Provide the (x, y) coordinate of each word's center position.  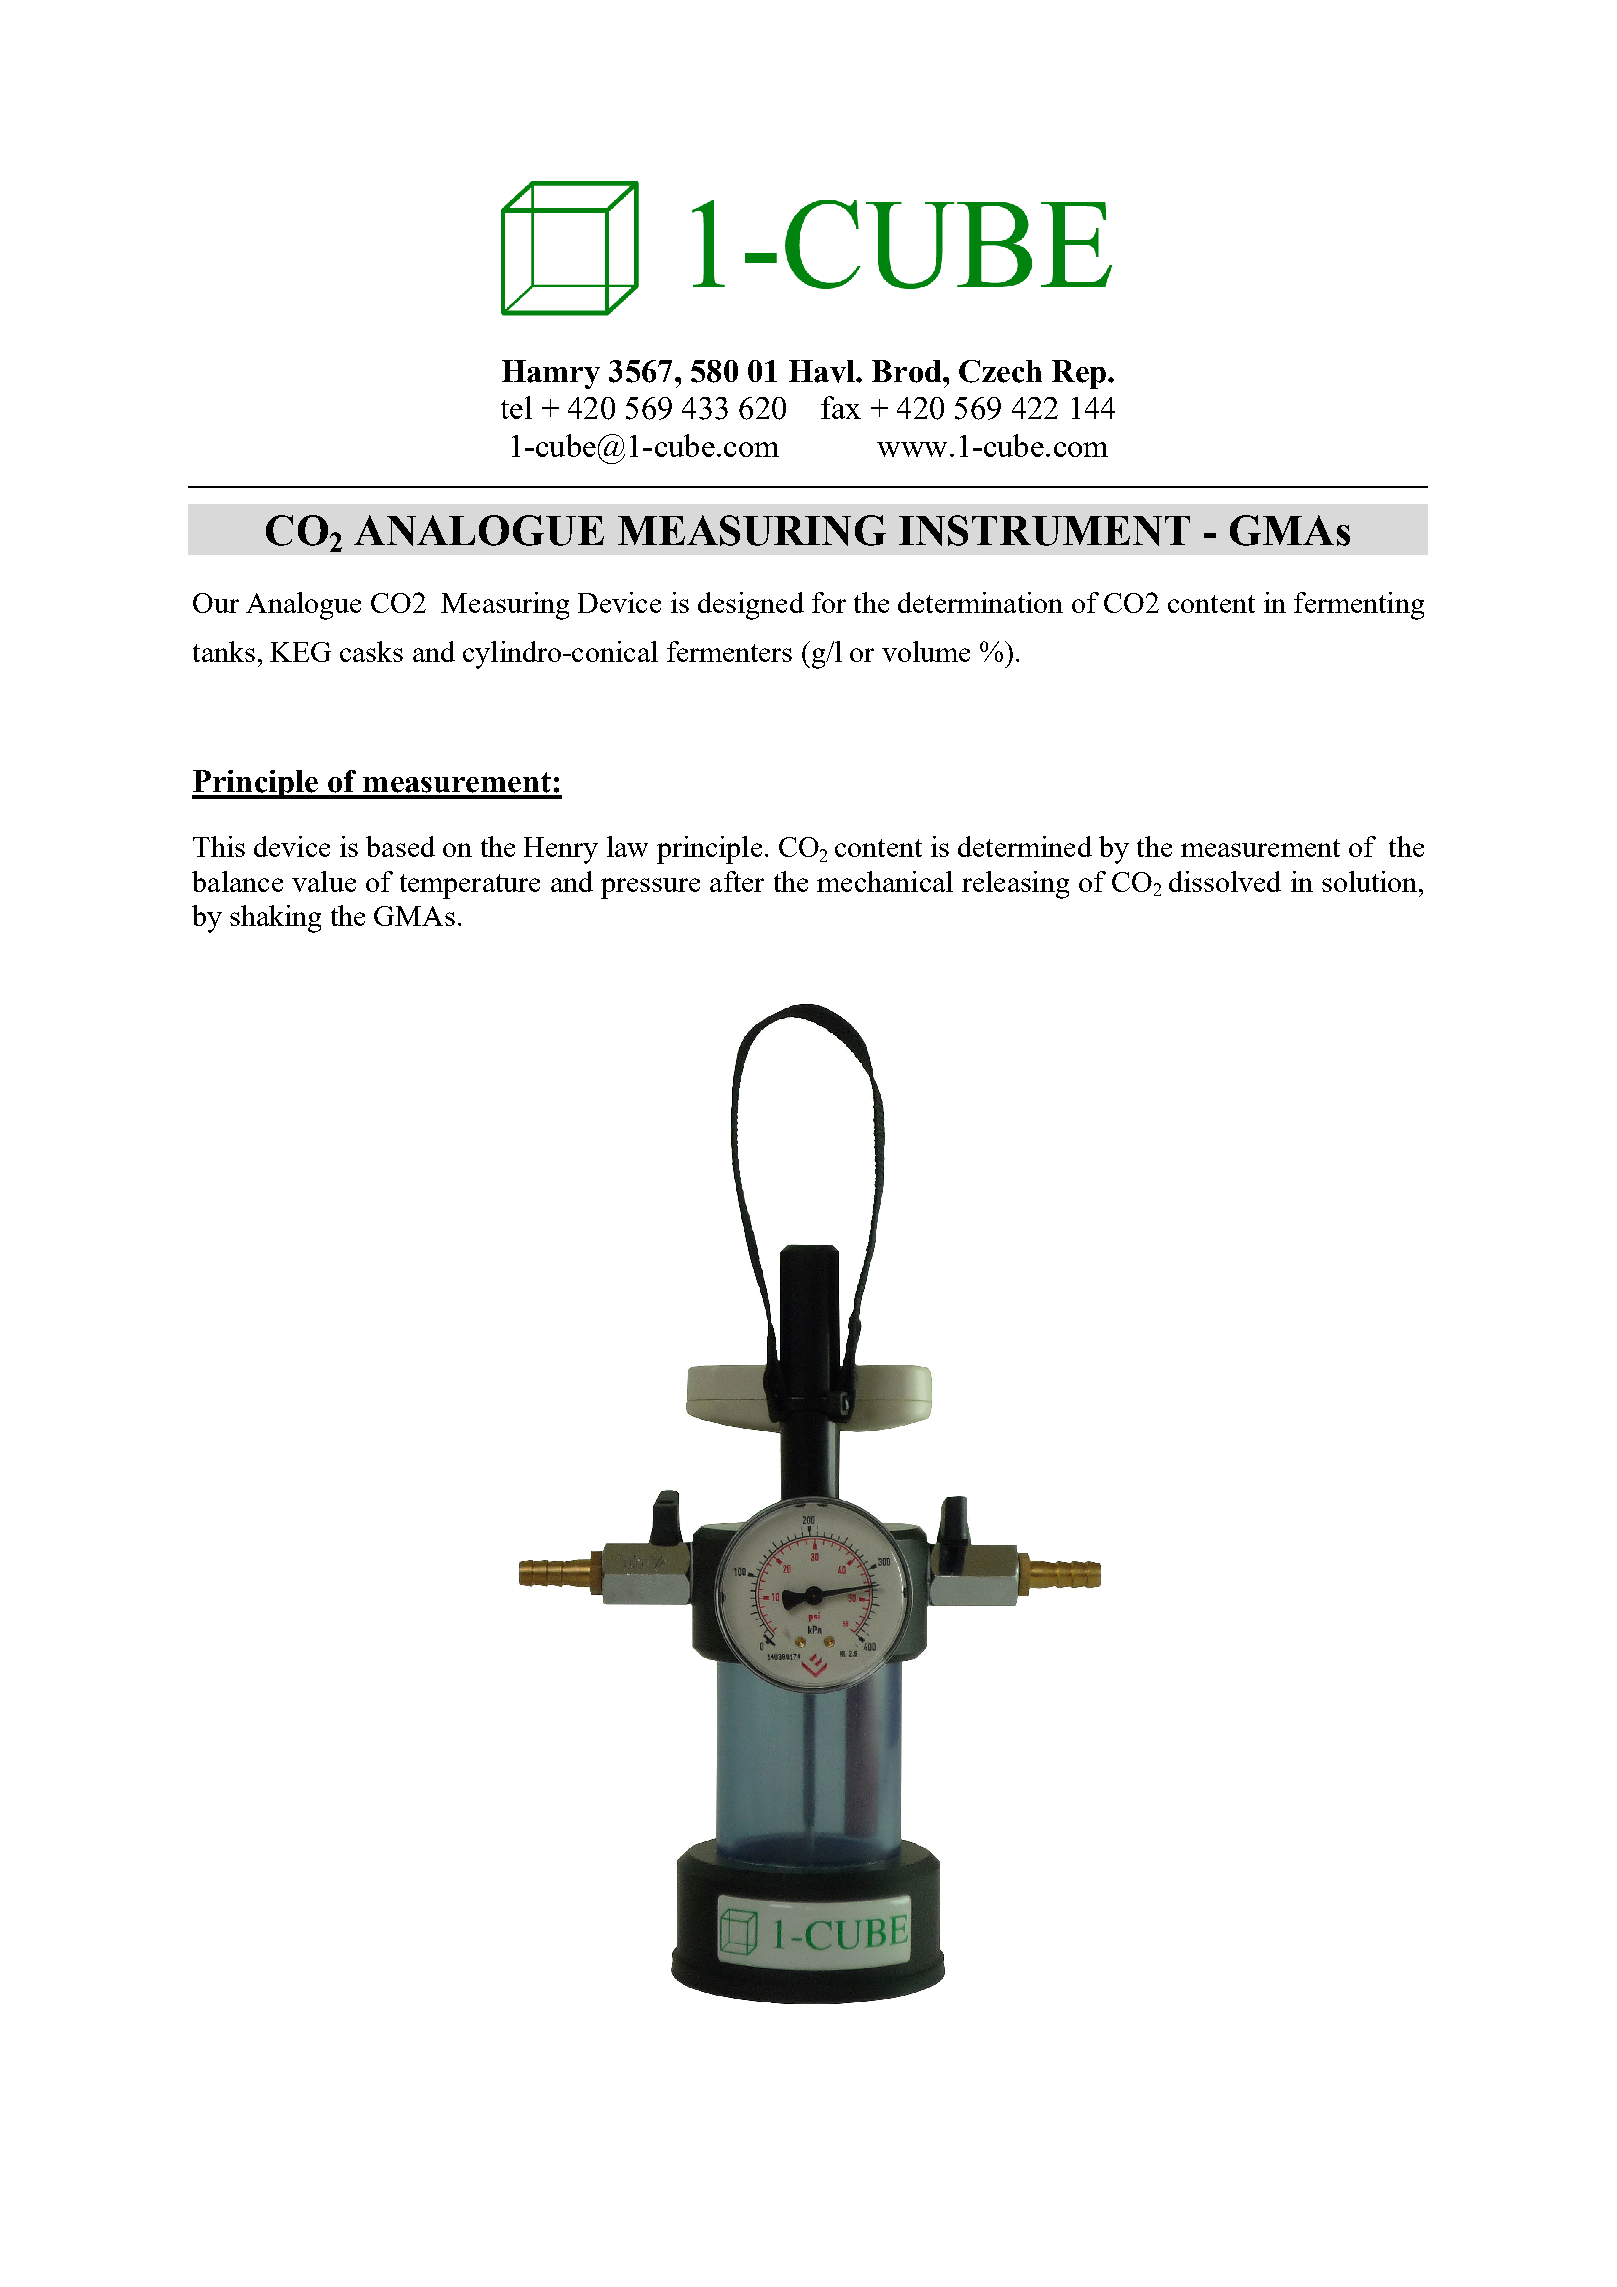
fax (841, 407)
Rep (1079, 374)
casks (371, 651)
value (324, 881)
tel (516, 407)
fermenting (1359, 606)
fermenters (729, 651)
